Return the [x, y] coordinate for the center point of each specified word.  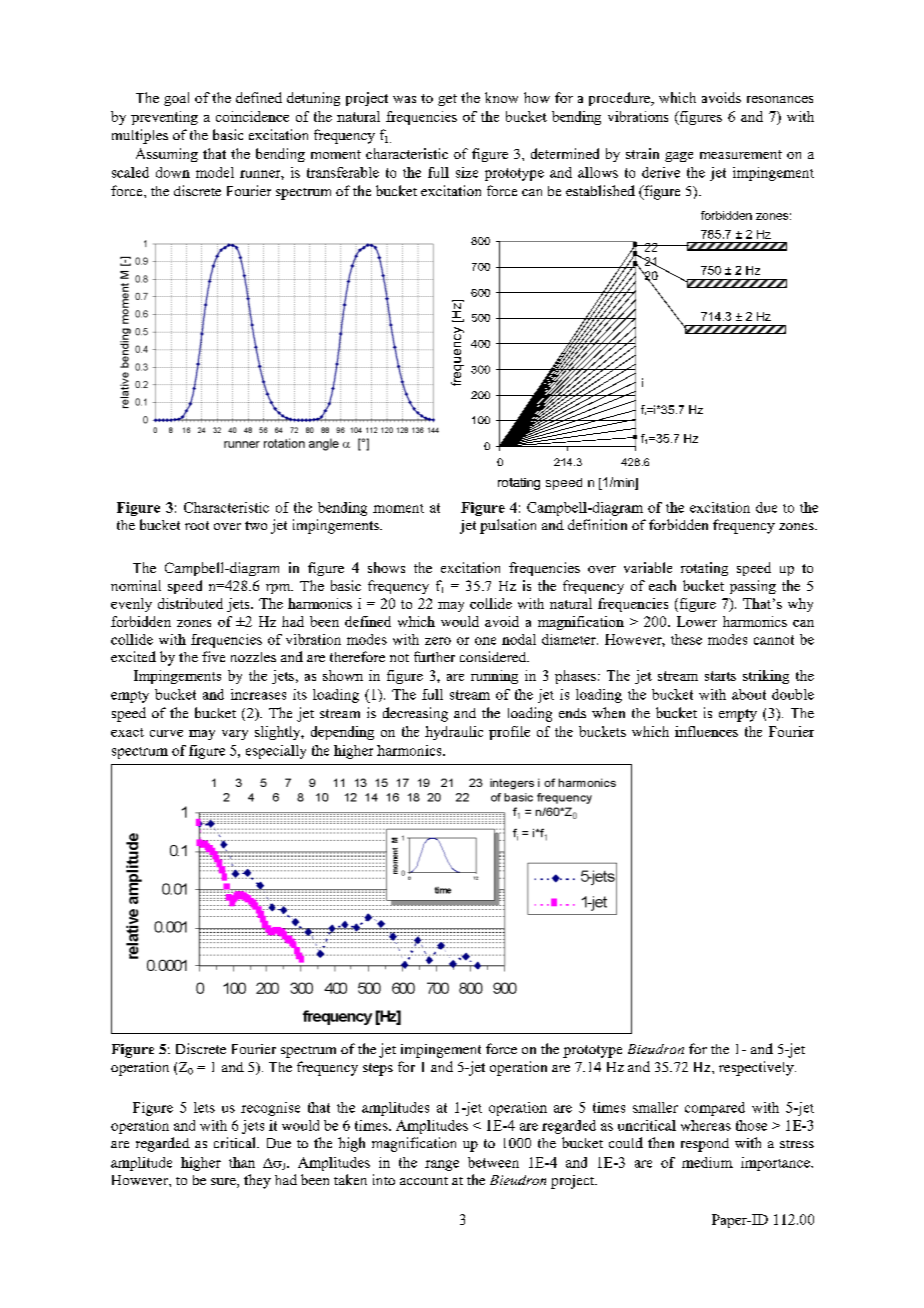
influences [706, 731]
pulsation [508, 526]
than [242, 1162]
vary [235, 735]
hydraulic [454, 733]
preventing [164, 118]
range [442, 1165]
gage [679, 157]
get [447, 100]
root [197, 525]
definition [597, 524]
